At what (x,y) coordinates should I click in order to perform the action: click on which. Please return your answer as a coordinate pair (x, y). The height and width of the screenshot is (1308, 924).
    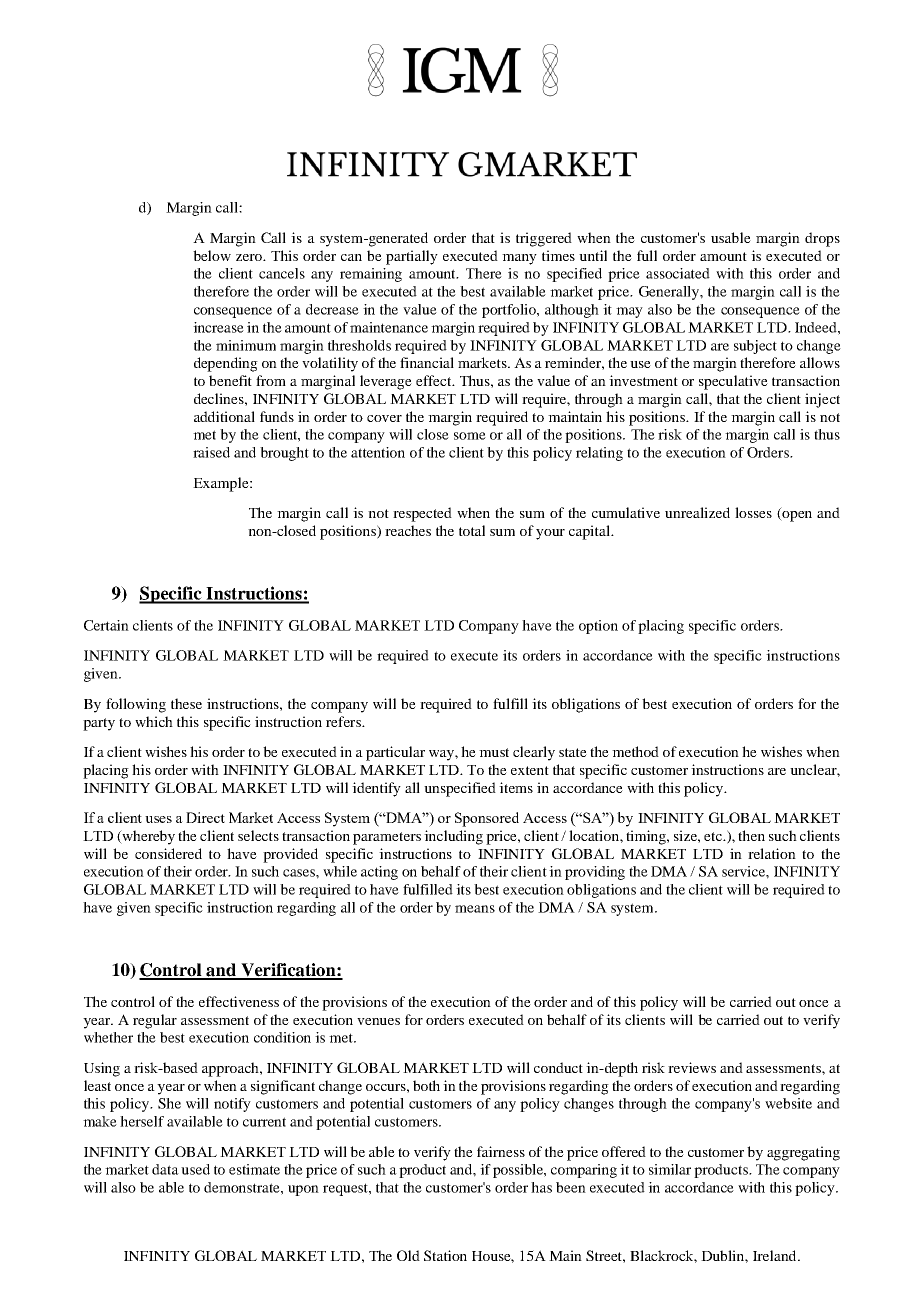
    Looking at the image, I should click on (154, 721).
